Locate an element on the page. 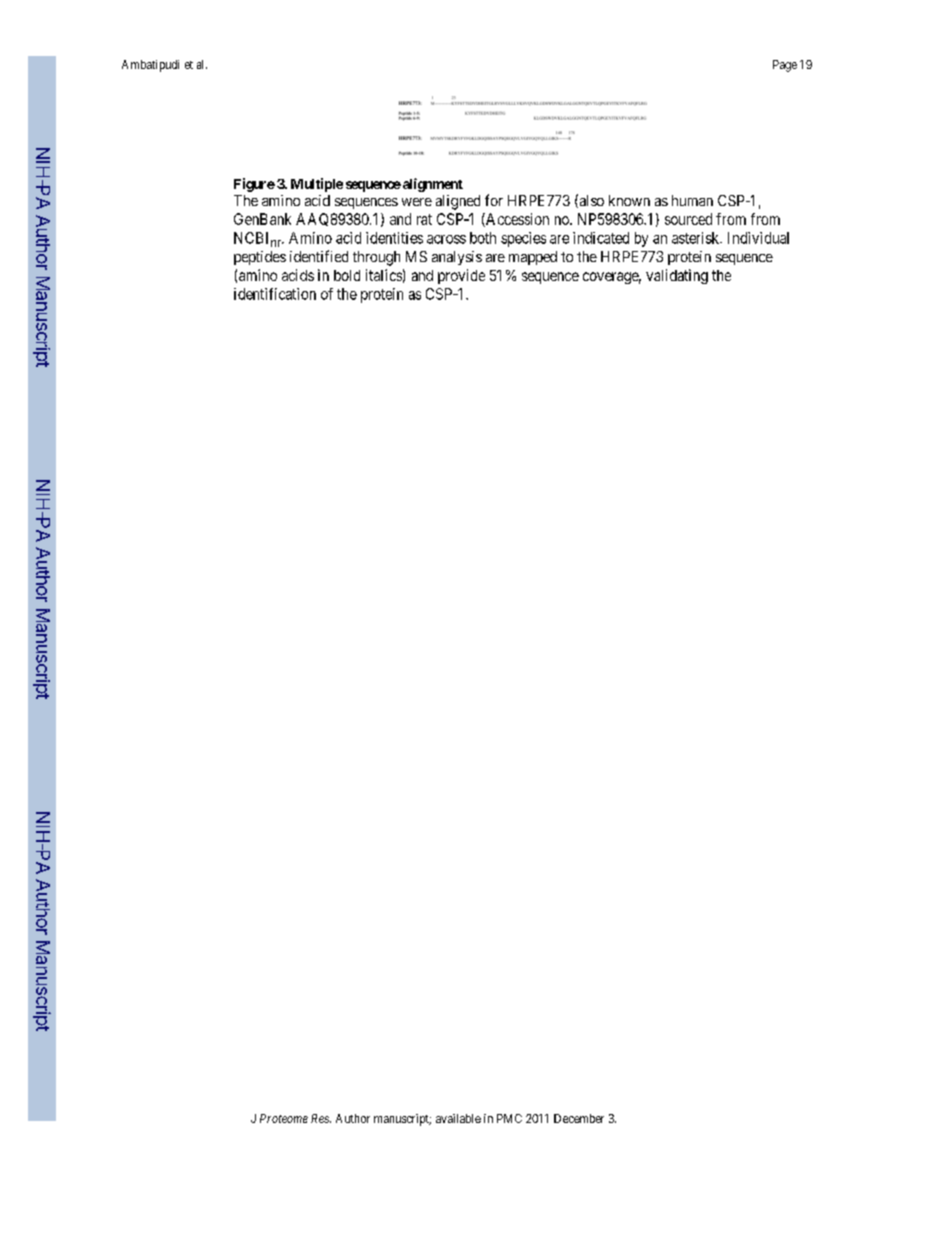 The width and height of the image is (952, 1233). for is located at coordinates (494, 200).
